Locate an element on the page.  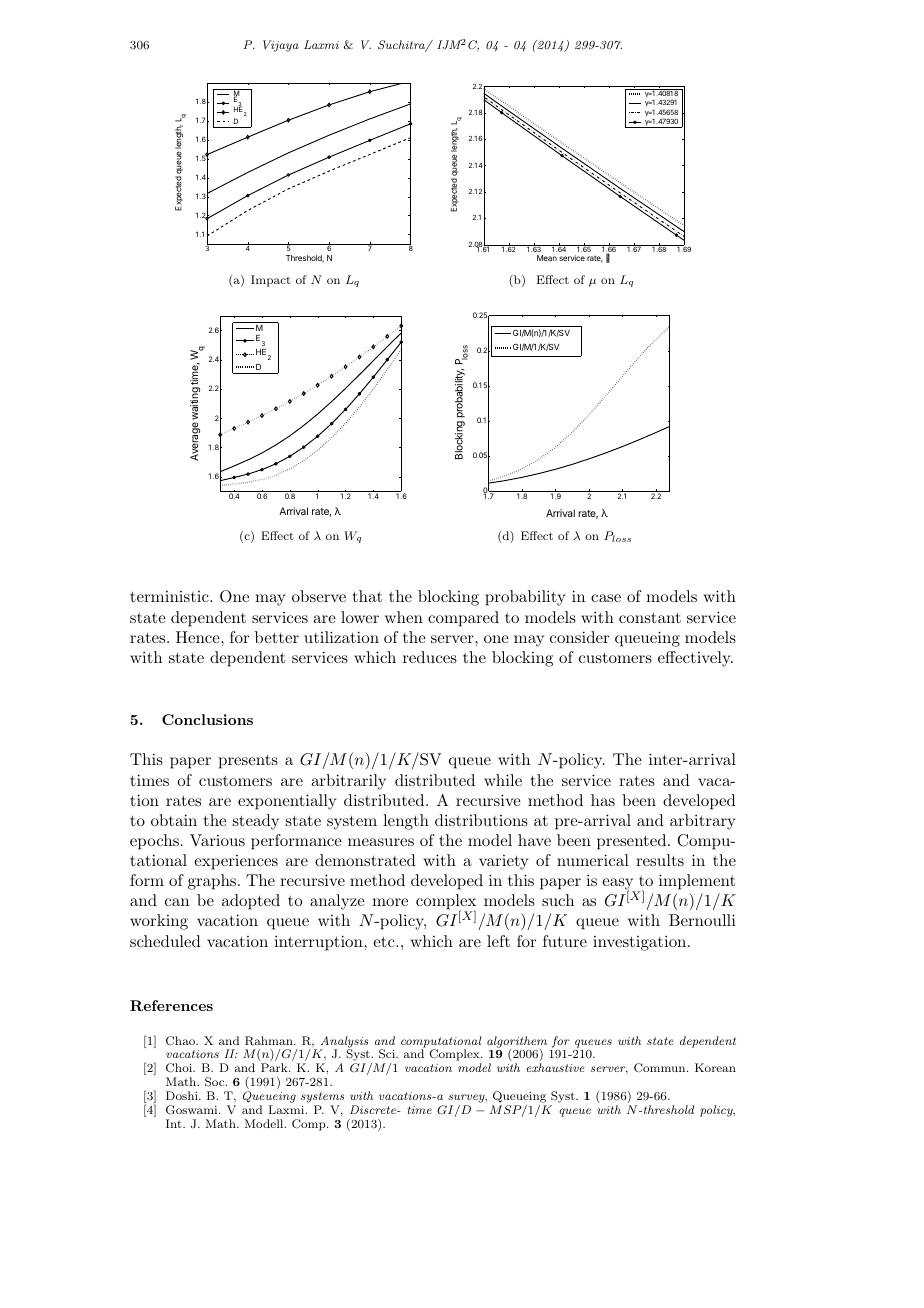
Hence is located at coordinates (199, 637).
